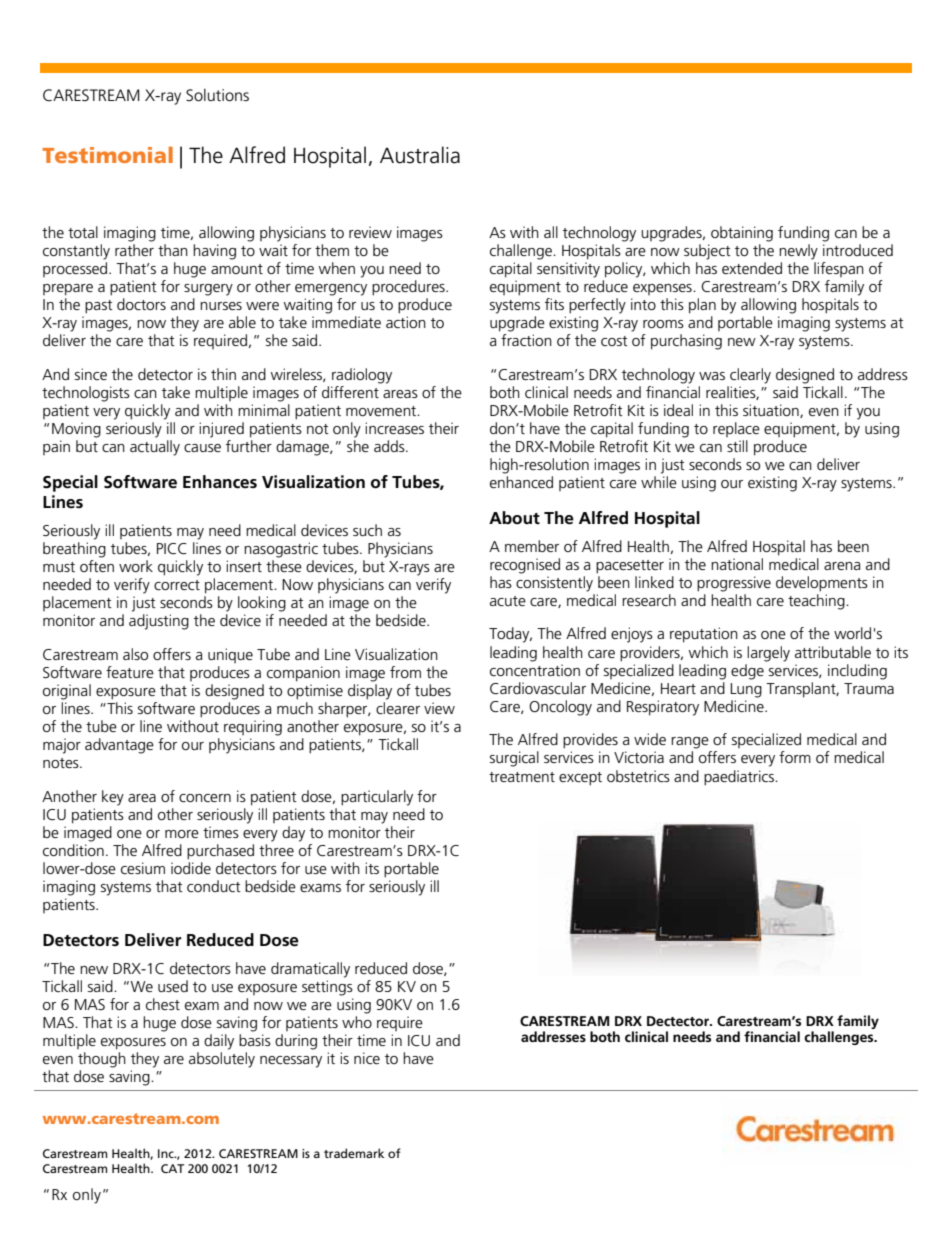 This page has width=952, height=1233. I want to click on clearly, so click(750, 376).
